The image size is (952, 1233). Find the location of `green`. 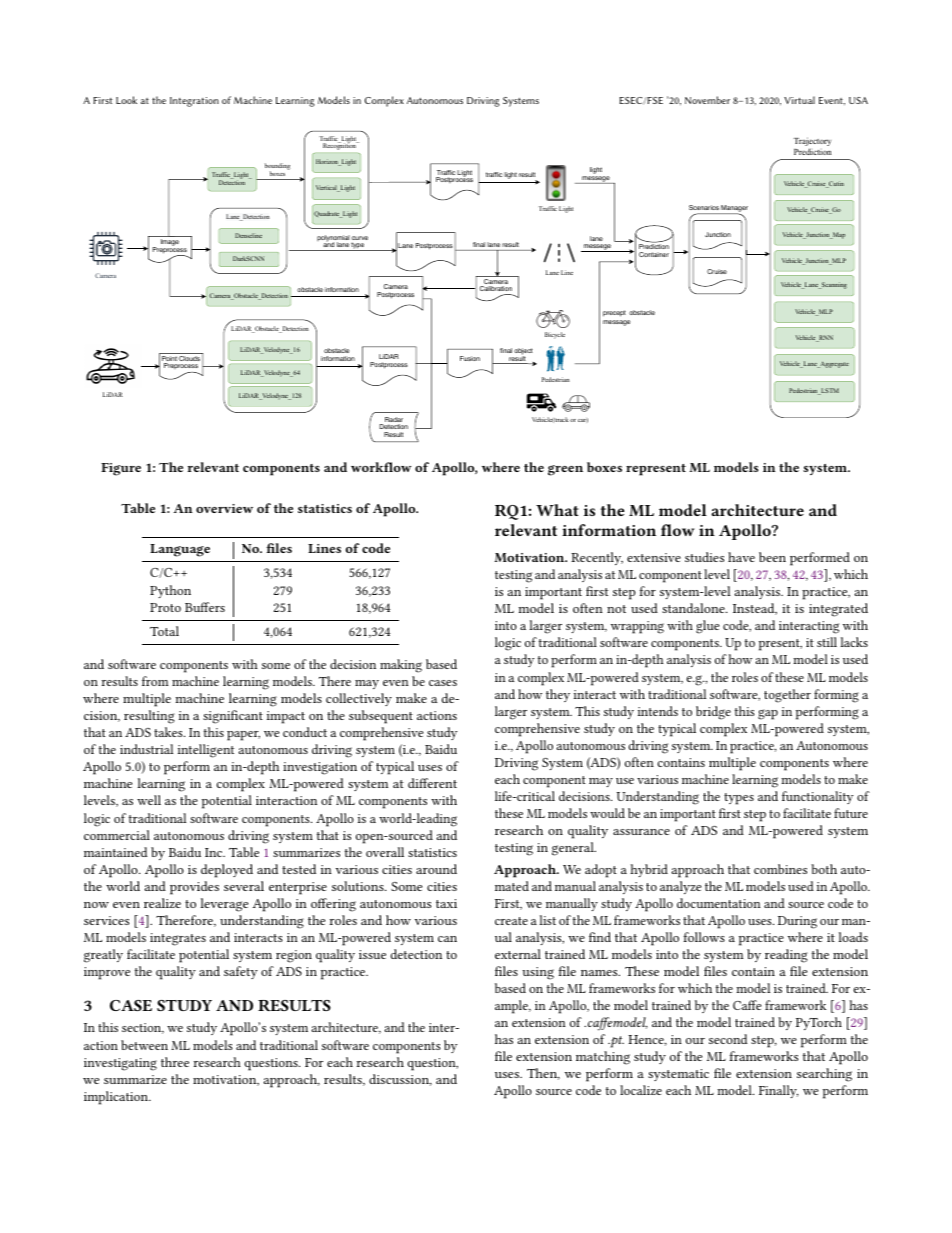

green is located at coordinates (565, 470).
